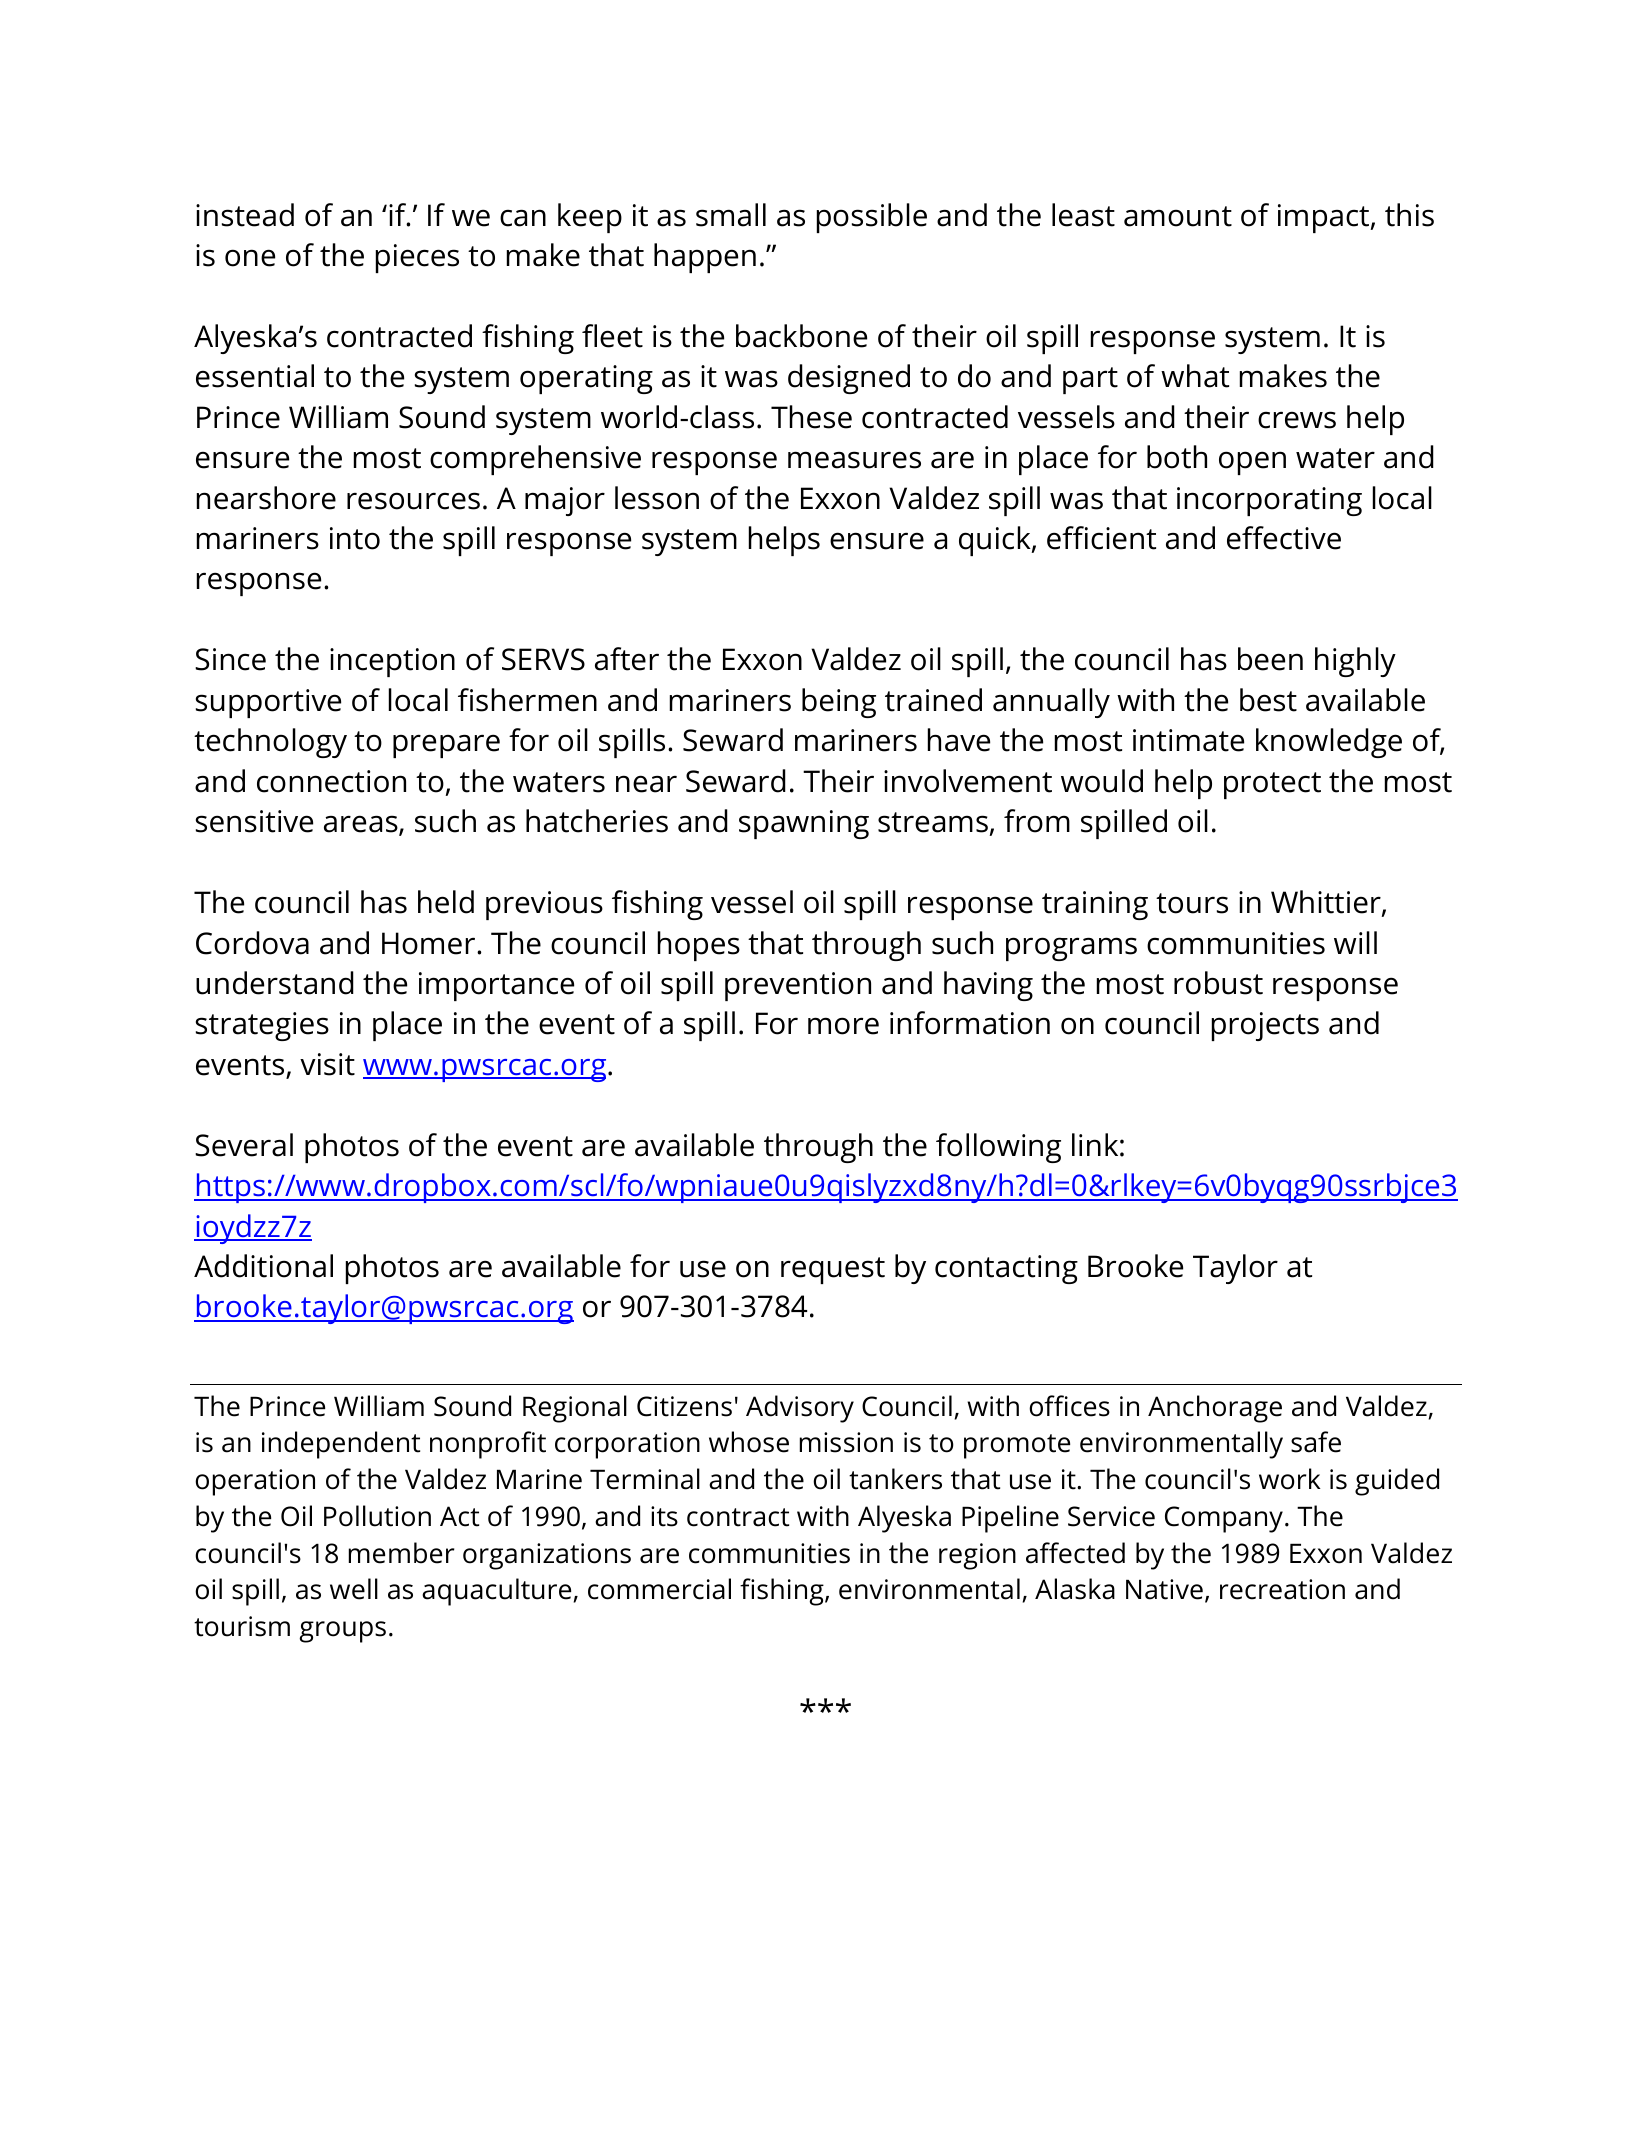  Describe the element at coordinates (354, 1589) in the document. I see `well` at that location.
